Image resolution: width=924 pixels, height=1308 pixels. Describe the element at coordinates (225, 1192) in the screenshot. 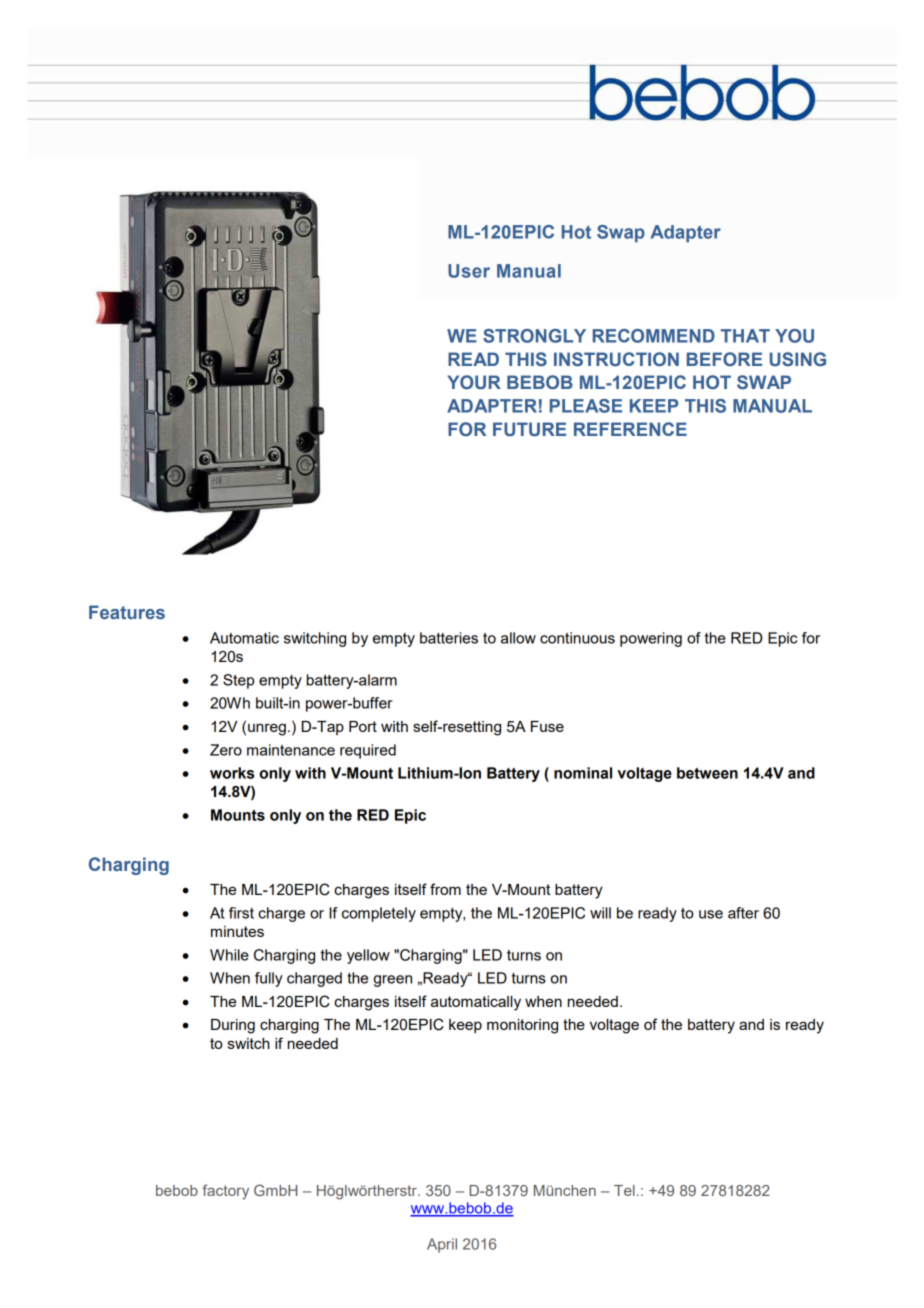

I see `factory` at that location.
